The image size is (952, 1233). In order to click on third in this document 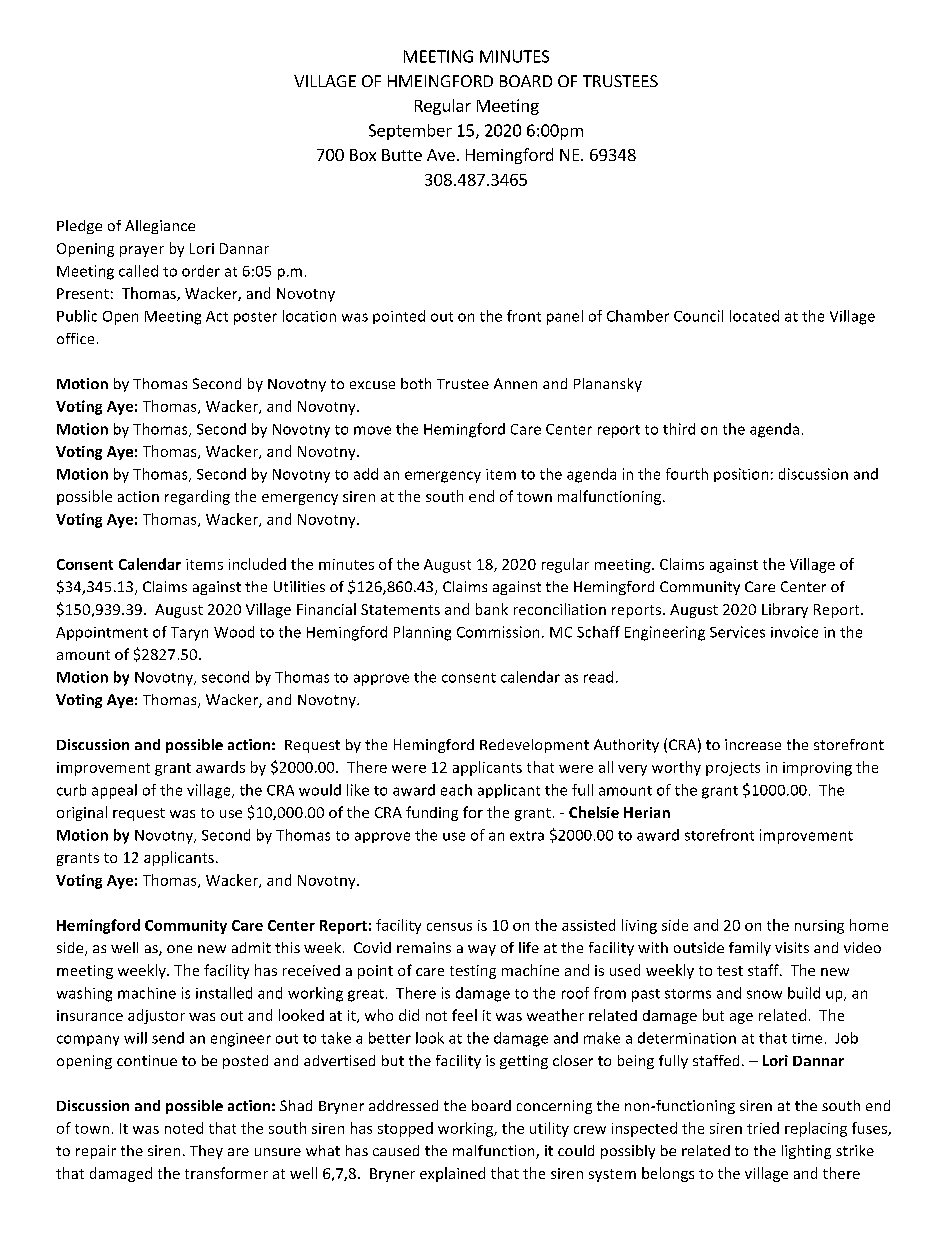, I will do `click(679, 429)`.
